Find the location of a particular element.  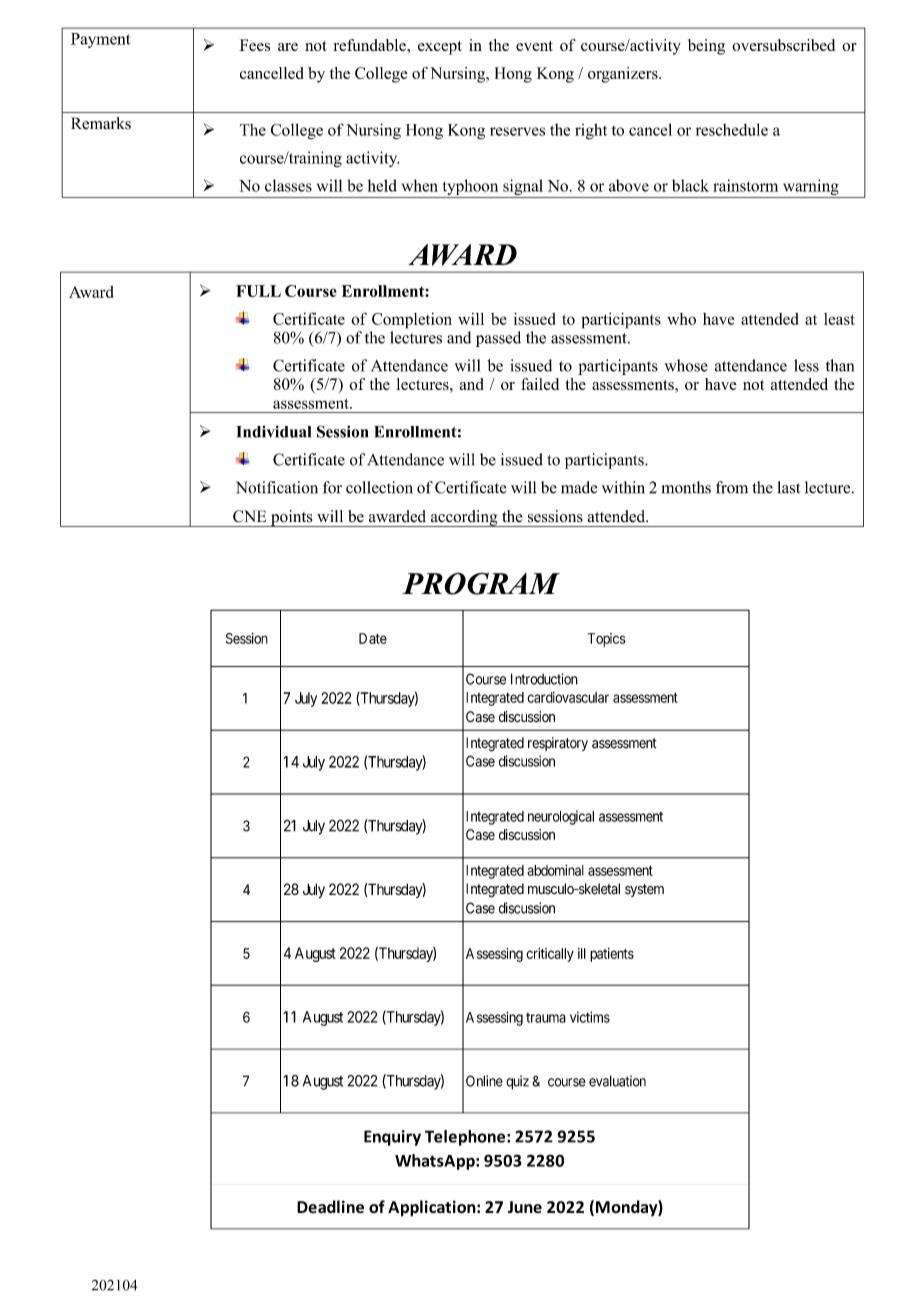

according is located at coordinates (464, 518).
